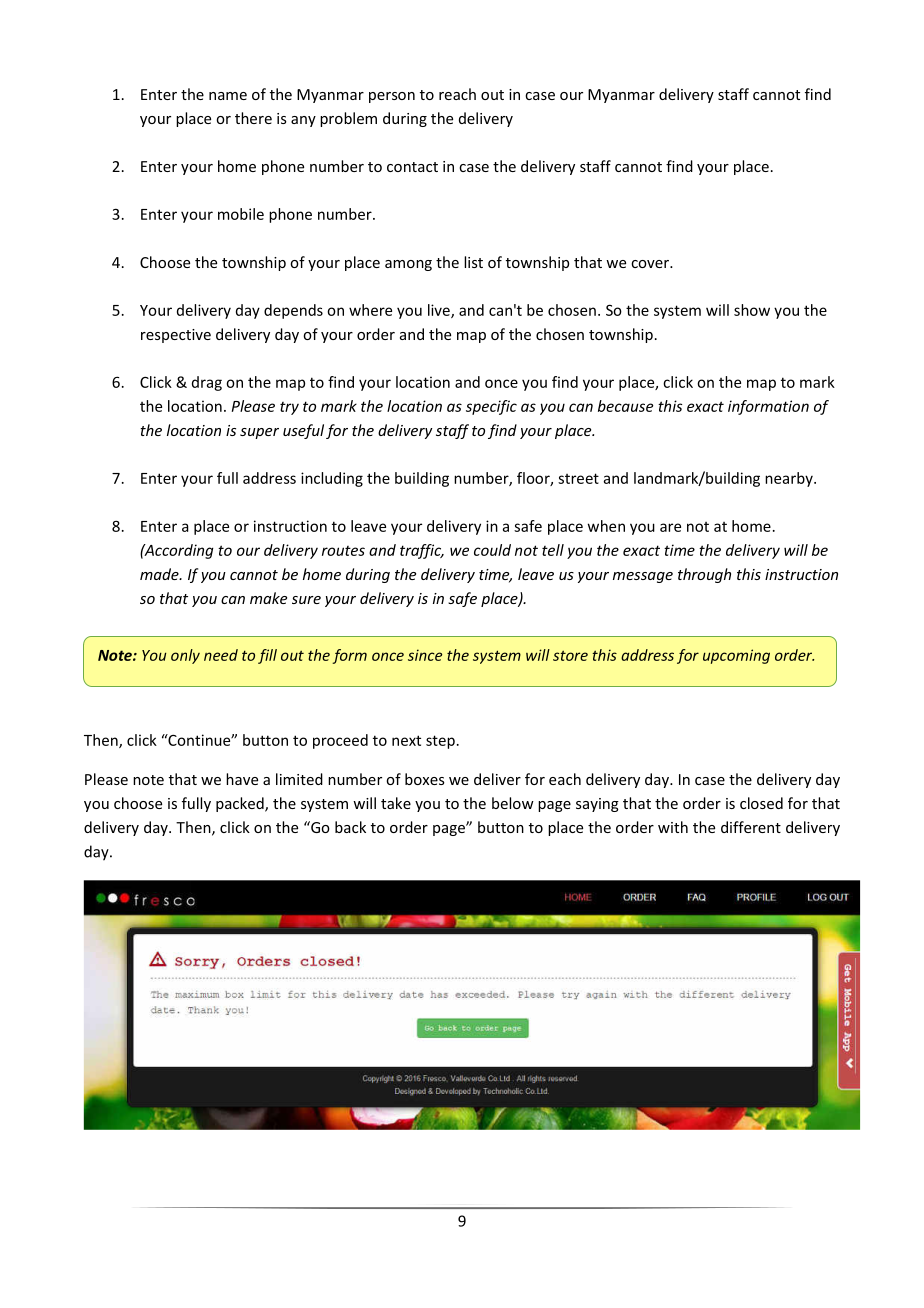  Describe the element at coordinates (425, 655) in the screenshot. I see `since` at that location.
